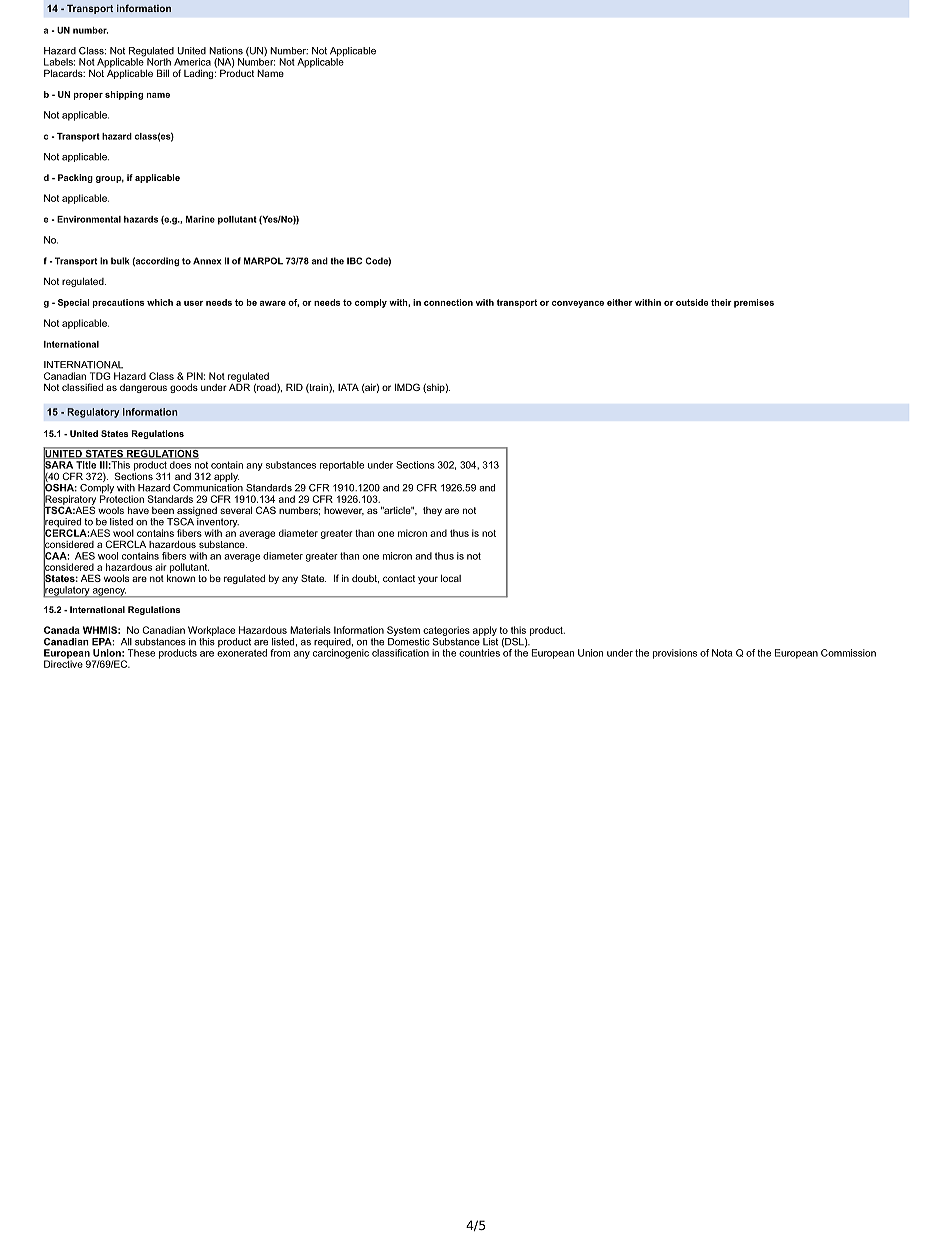 The width and height of the screenshot is (952, 1233). I want to click on dangerous, so click(143, 388).
